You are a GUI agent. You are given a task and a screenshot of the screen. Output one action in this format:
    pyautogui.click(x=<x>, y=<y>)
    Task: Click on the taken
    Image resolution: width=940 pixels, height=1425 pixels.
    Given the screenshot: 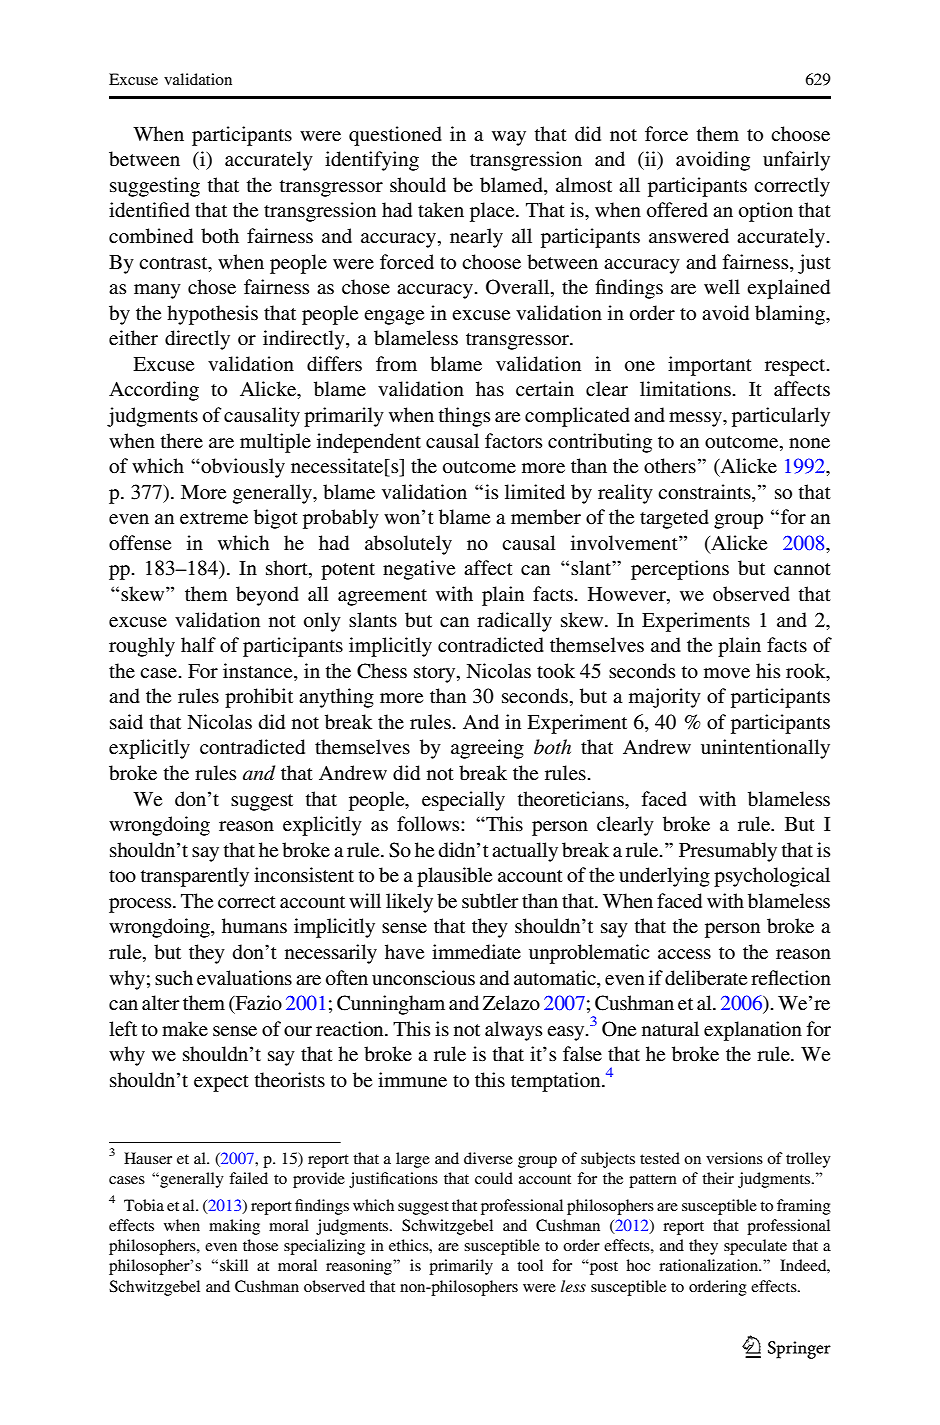 What is the action you would take?
    pyautogui.click(x=441, y=209)
